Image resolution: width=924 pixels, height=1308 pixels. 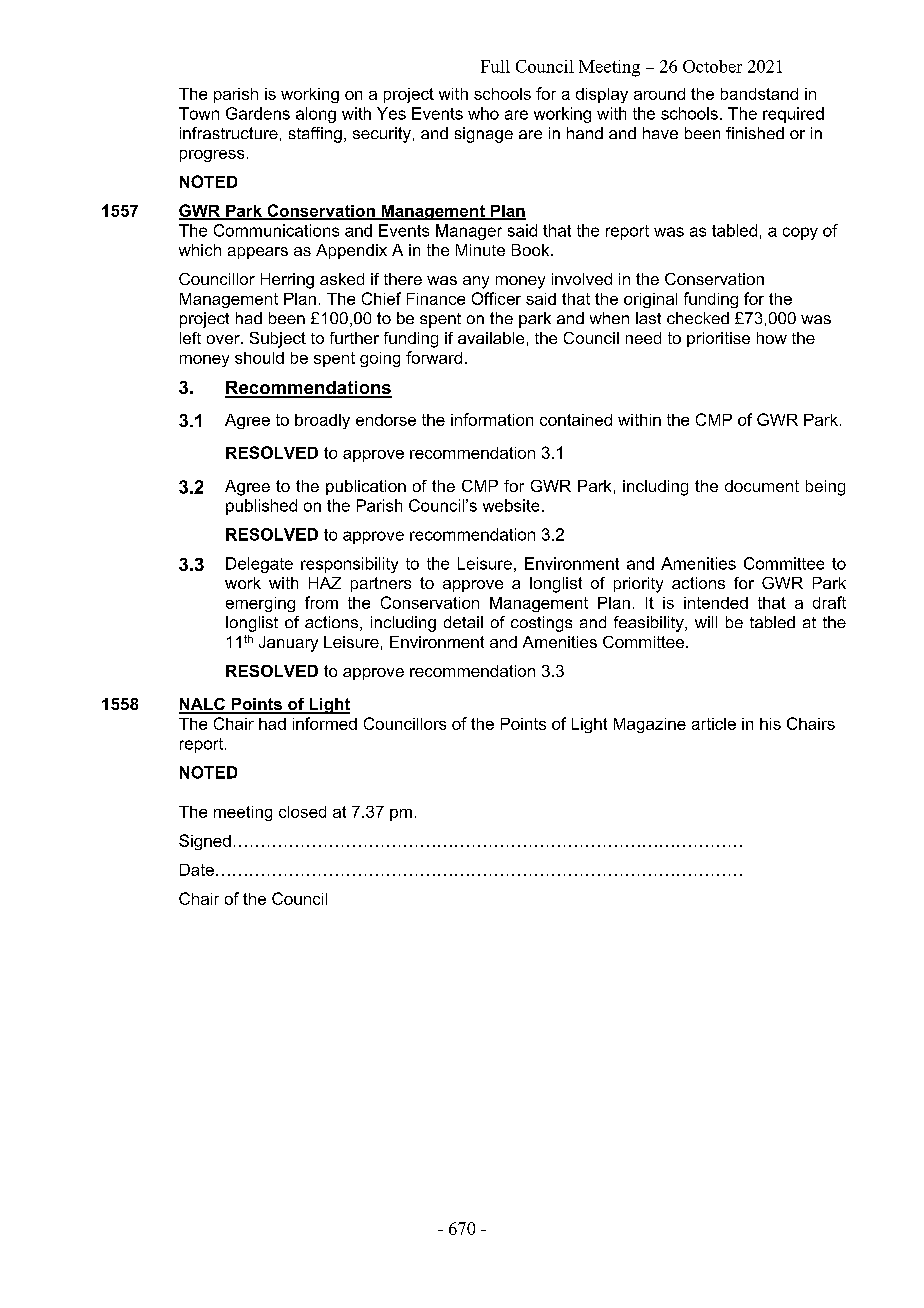 I want to click on intended, so click(x=716, y=603).
